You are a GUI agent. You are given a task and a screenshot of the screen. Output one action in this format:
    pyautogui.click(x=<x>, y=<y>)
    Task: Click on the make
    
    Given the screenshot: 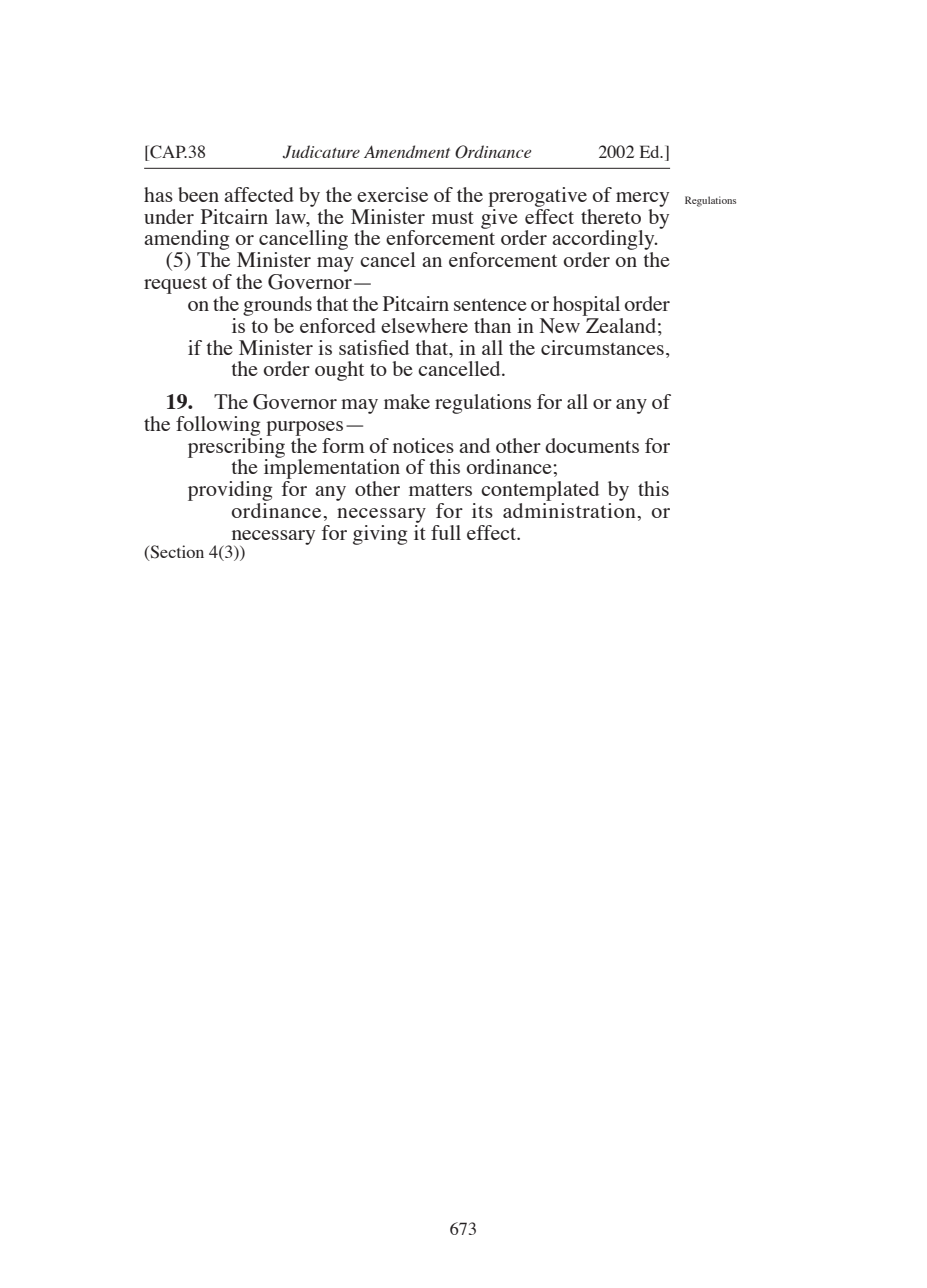 What is the action you would take?
    pyautogui.click(x=407, y=401)
